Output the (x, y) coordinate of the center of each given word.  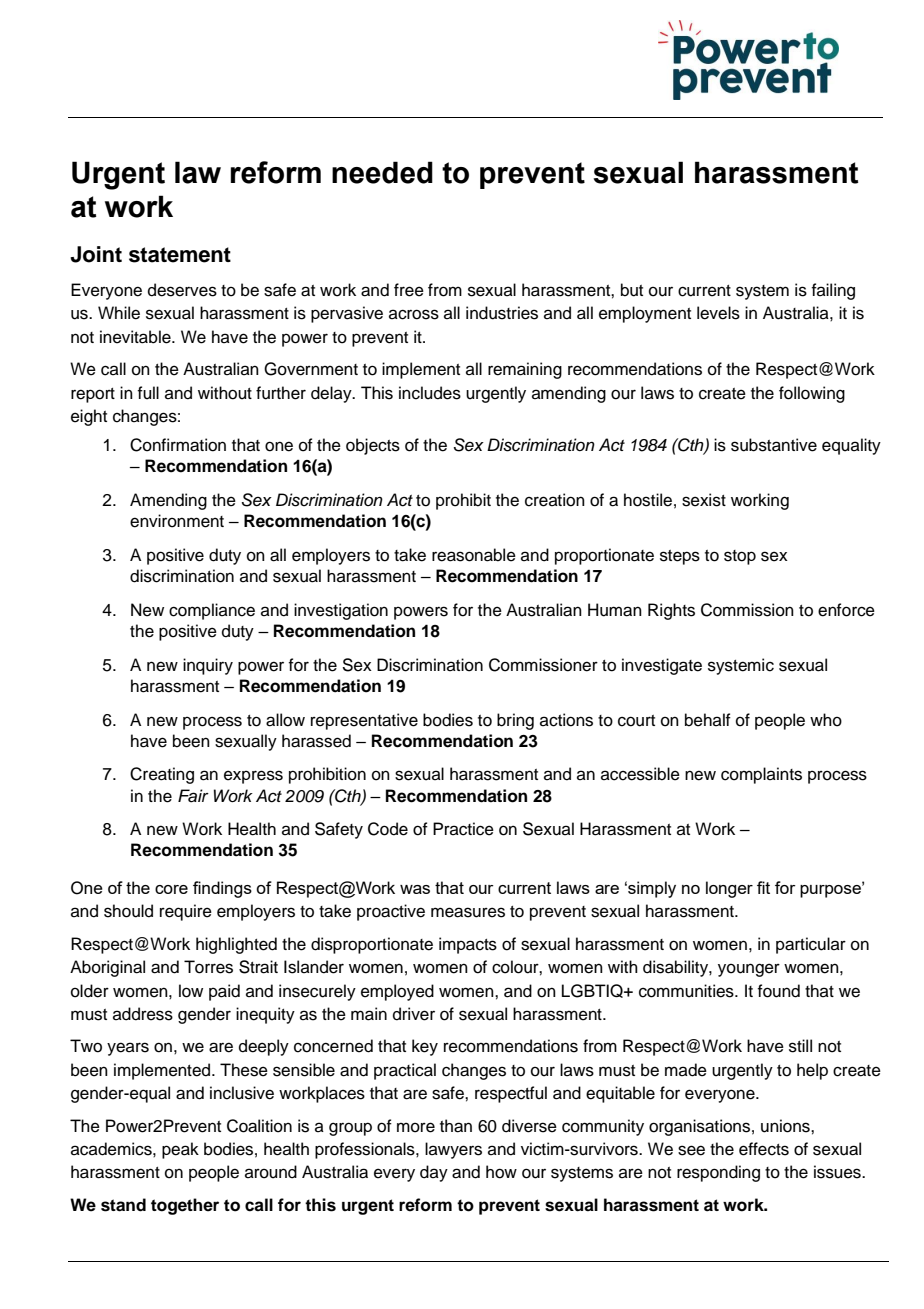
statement (180, 255)
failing (833, 291)
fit (763, 887)
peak (180, 1150)
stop (740, 557)
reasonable (474, 555)
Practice (463, 829)
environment (177, 521)
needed (382, 172)
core (171, 889)
